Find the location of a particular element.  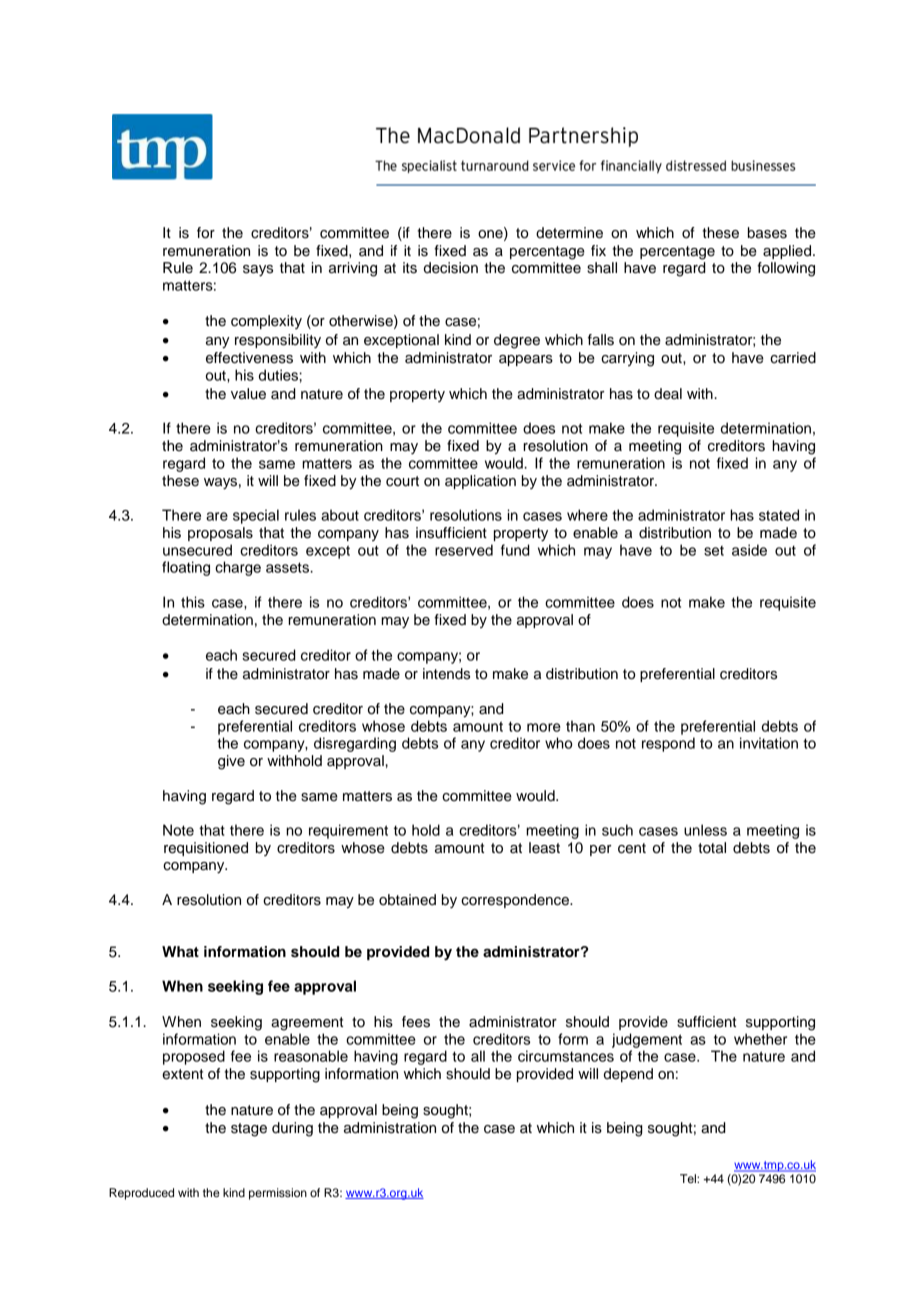

What is located at coordinates (180, 952).
